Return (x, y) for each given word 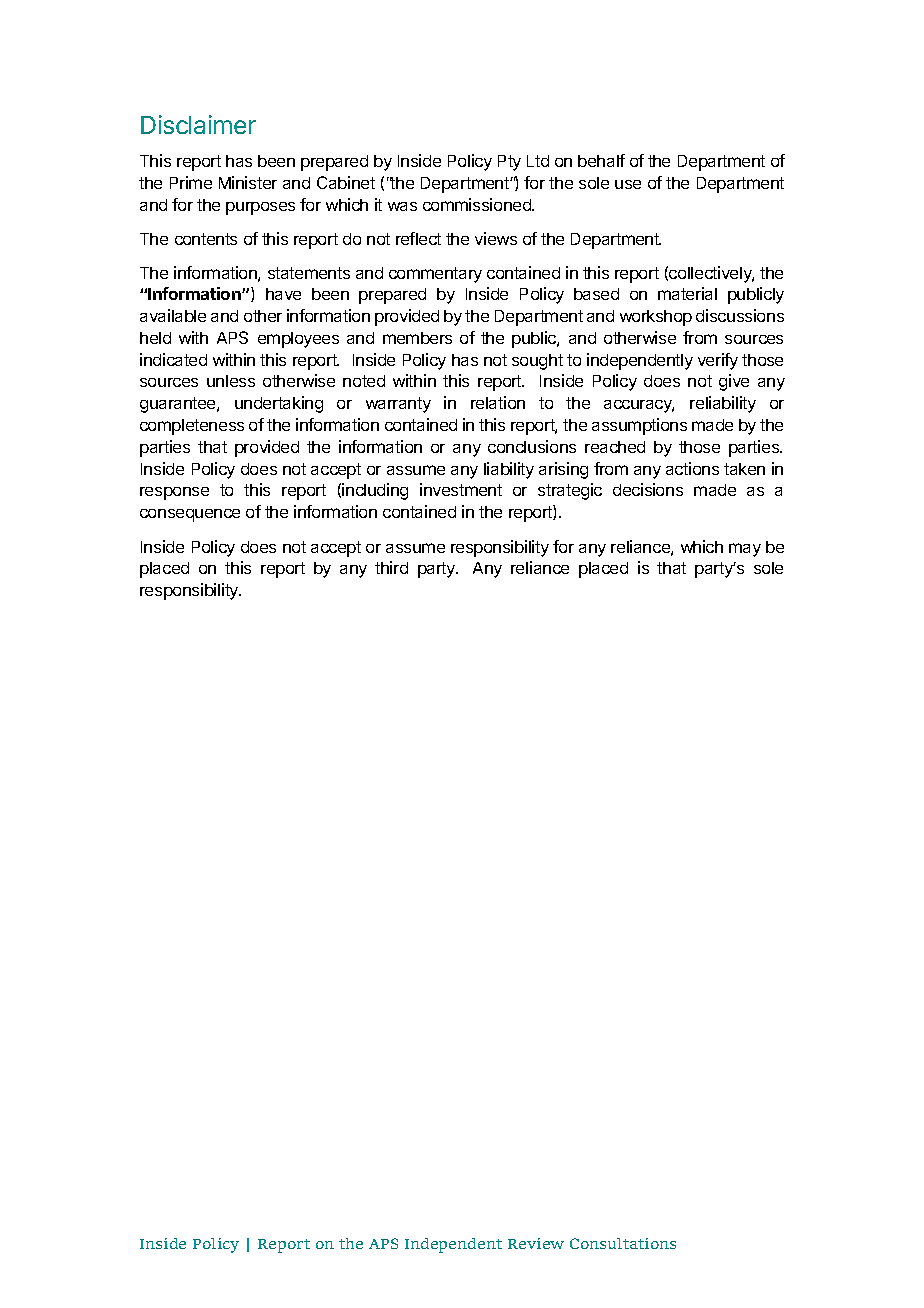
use (628, 184)
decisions (648, 489)
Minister (248, 182)
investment (461, 489)
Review (536, 1243)
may (745, 550)
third (391, 567)
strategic (570, 491)
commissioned (478, 204)
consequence (190, 515)
